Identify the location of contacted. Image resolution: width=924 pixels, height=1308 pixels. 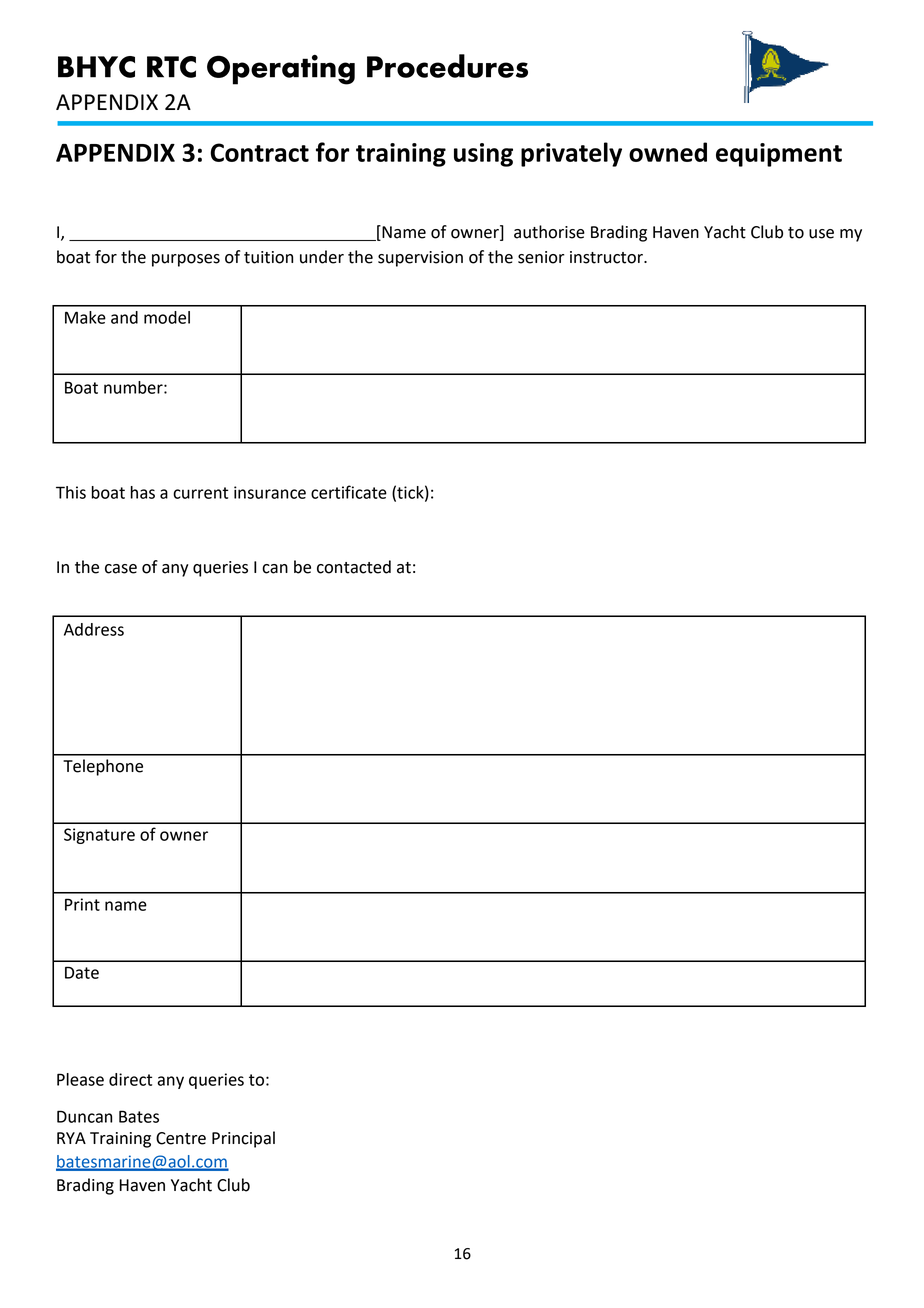
(354, 567).
